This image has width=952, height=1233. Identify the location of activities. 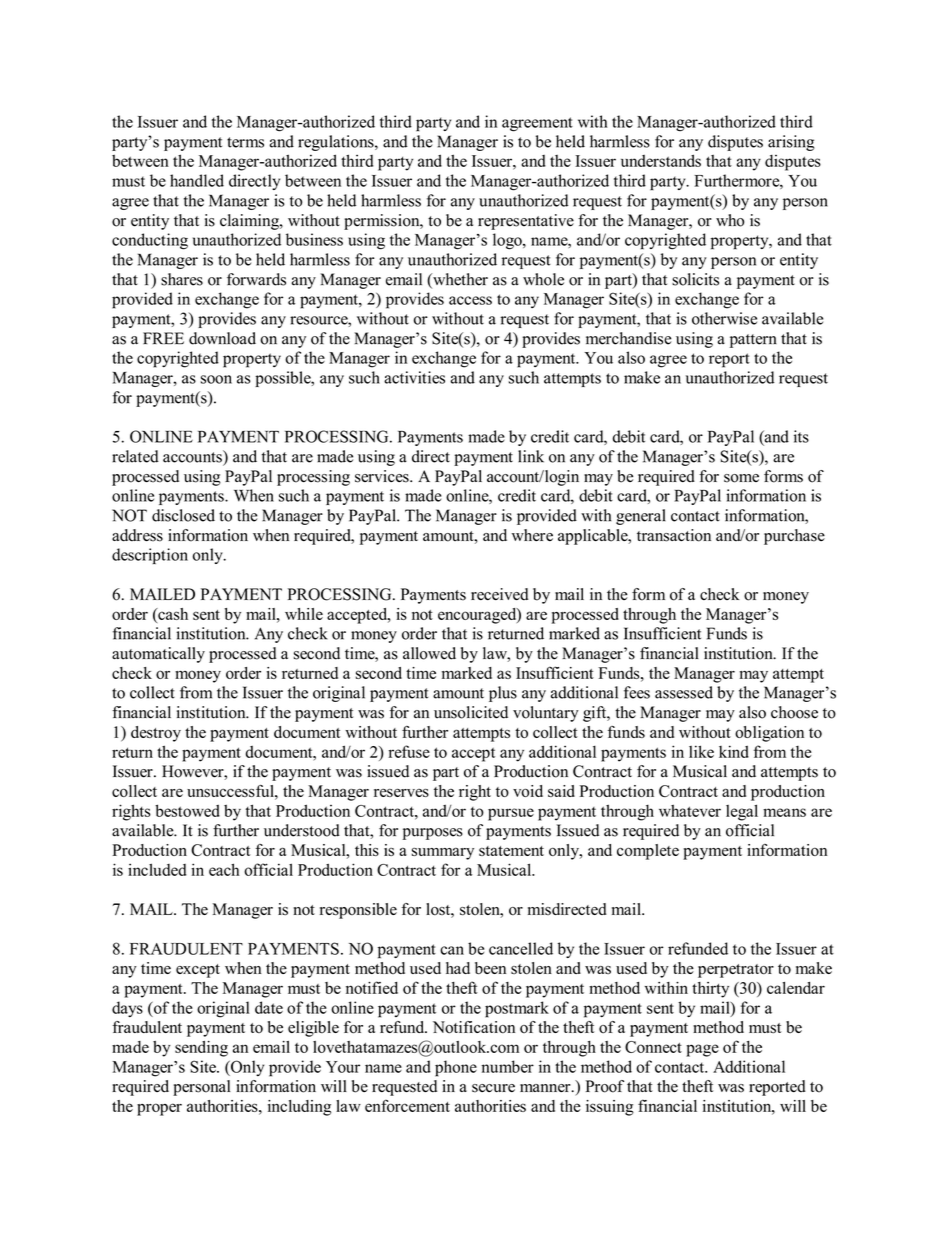
(414, 377).
